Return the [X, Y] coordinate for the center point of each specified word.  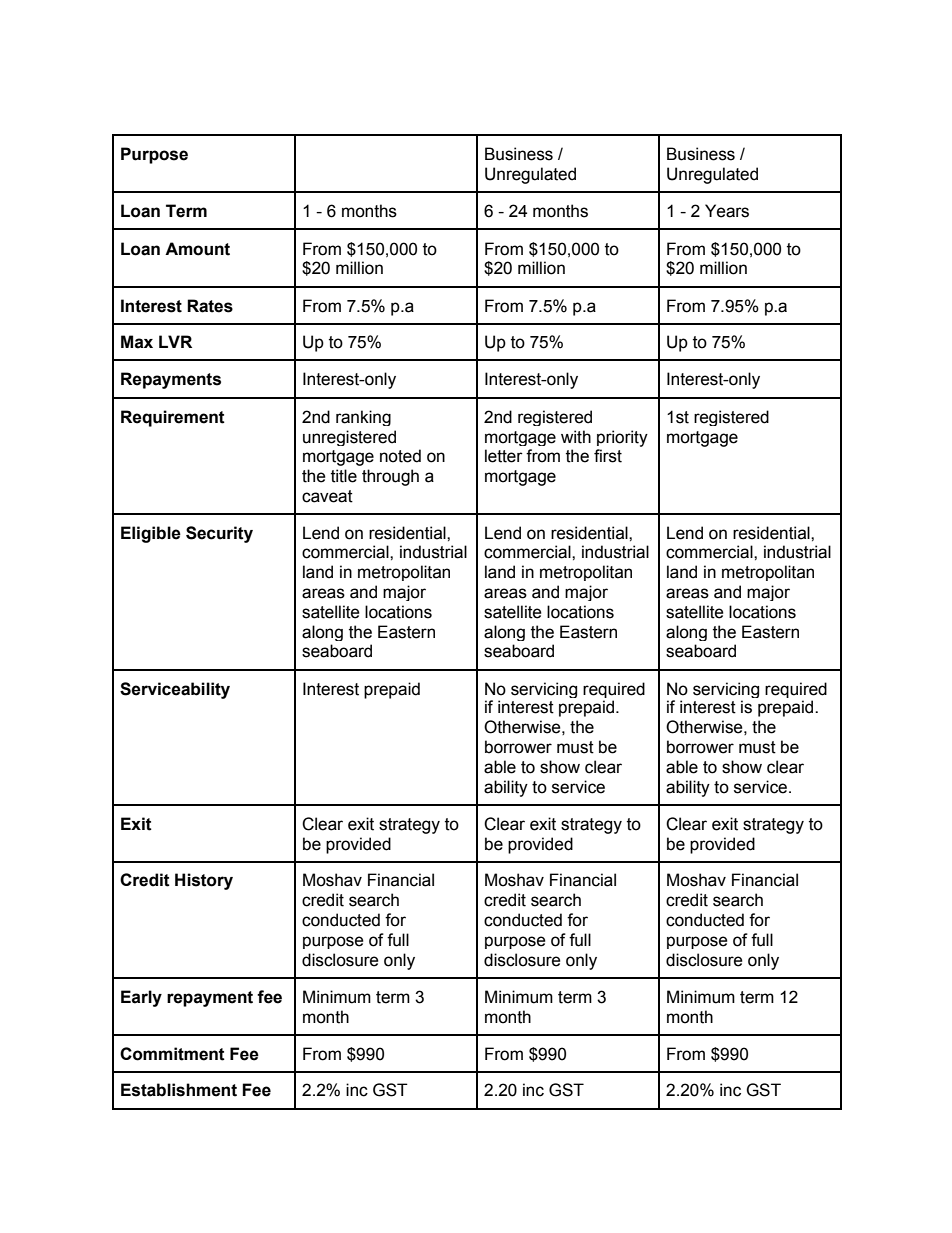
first [608, 456]
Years [727, 211]
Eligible [151, 534]
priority [622, 438]
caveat [327, 496]
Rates [210, 306]
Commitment [172, 1054]
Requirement [173, 418]
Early [141, 998]
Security [219, 534]
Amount [197, 249]
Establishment [179, 1090]
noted [400, 456]
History [204, 881]
